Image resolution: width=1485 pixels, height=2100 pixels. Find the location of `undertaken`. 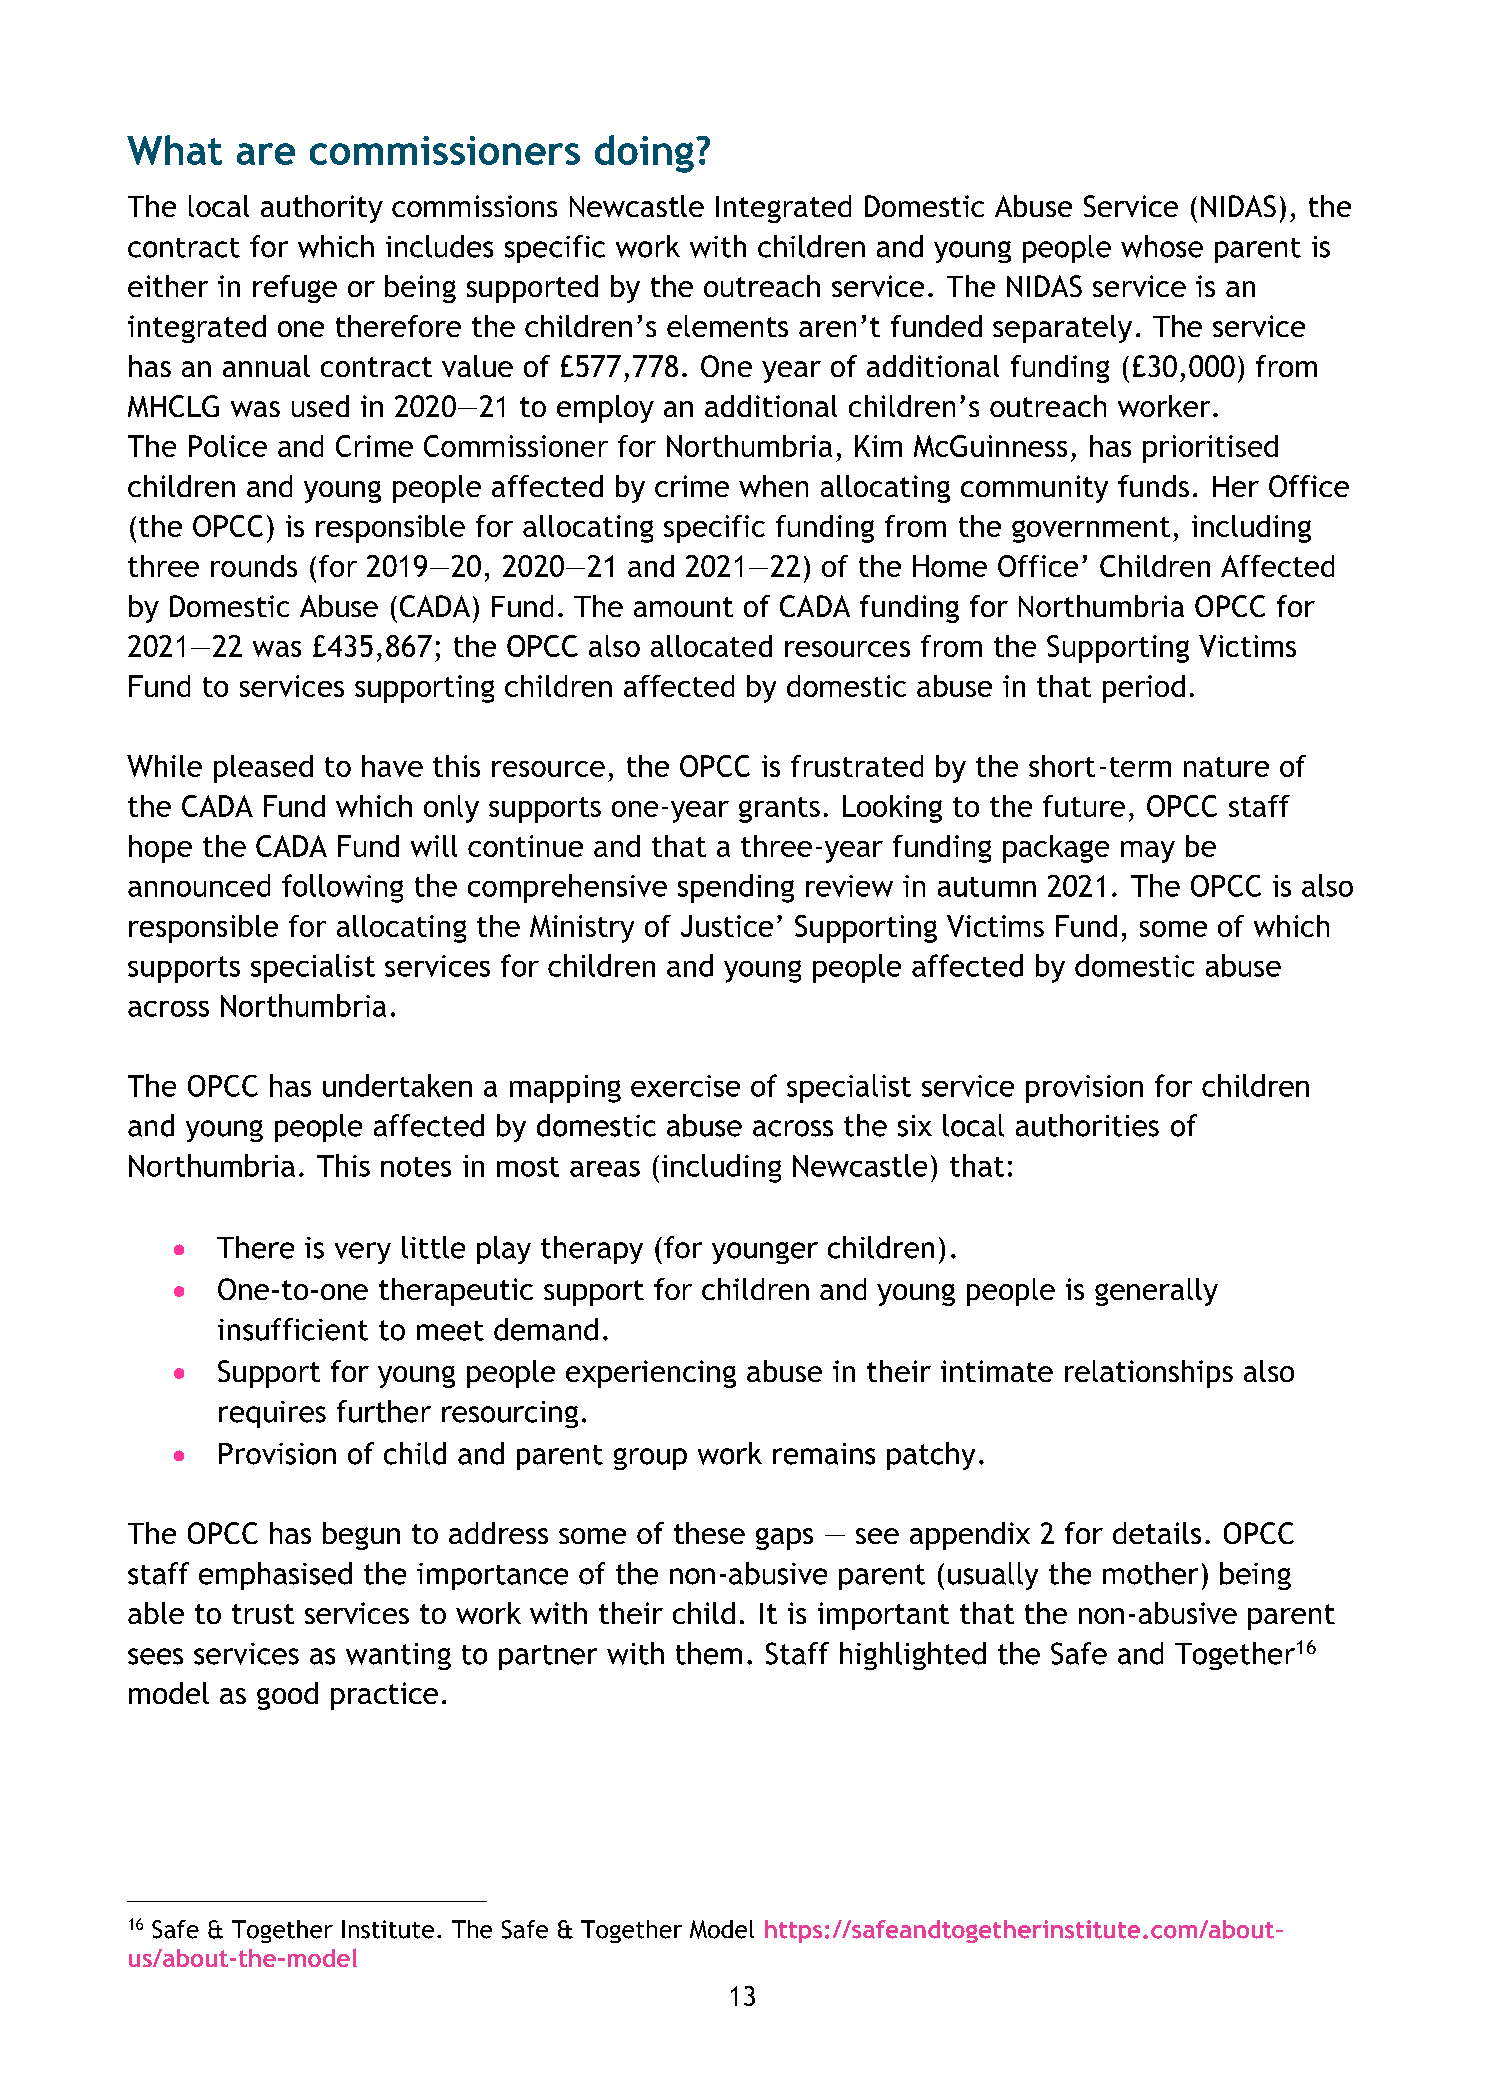

undertaken is located at coordinates (397, 1085).
